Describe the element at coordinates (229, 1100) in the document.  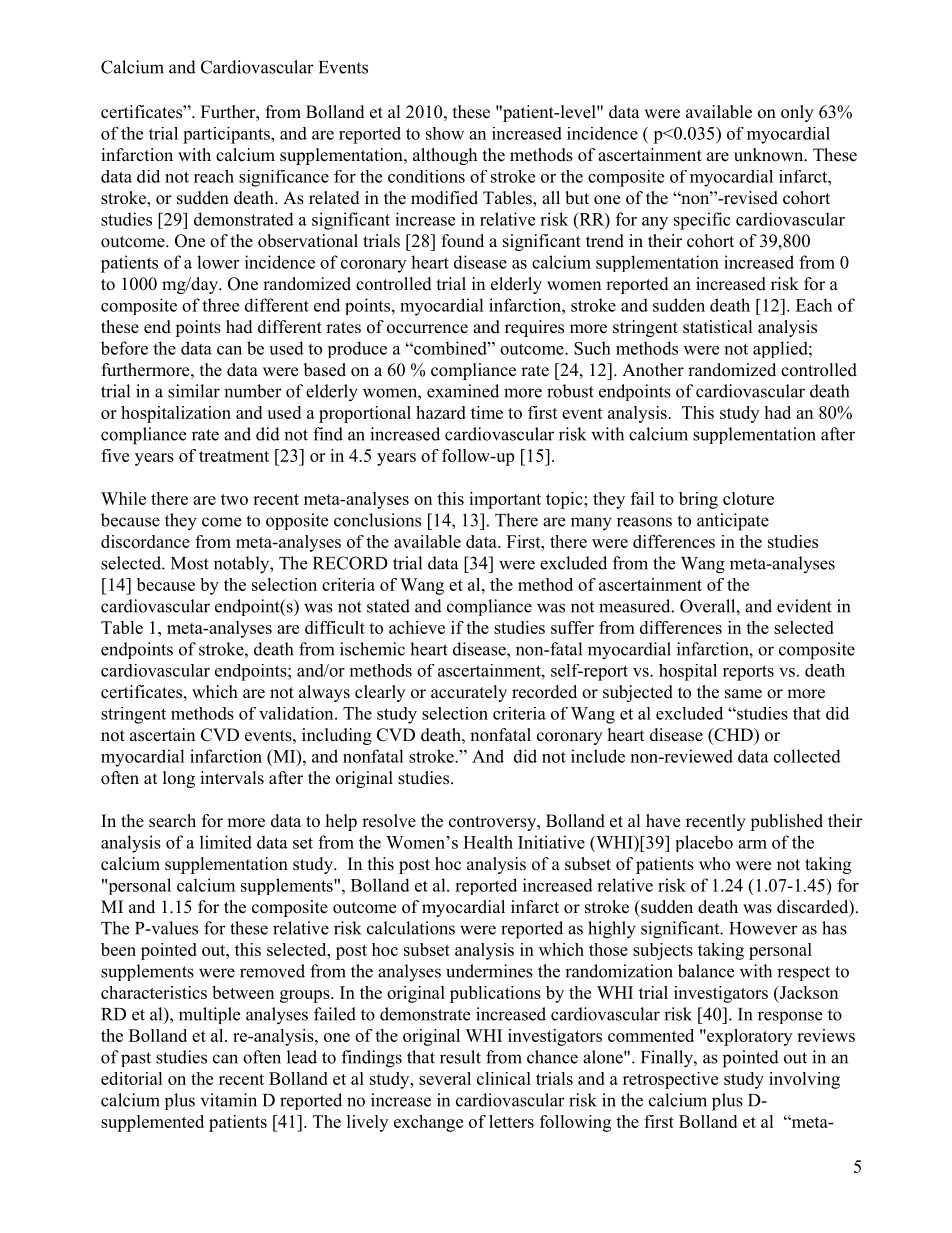
I see `vitamin` at that location.
